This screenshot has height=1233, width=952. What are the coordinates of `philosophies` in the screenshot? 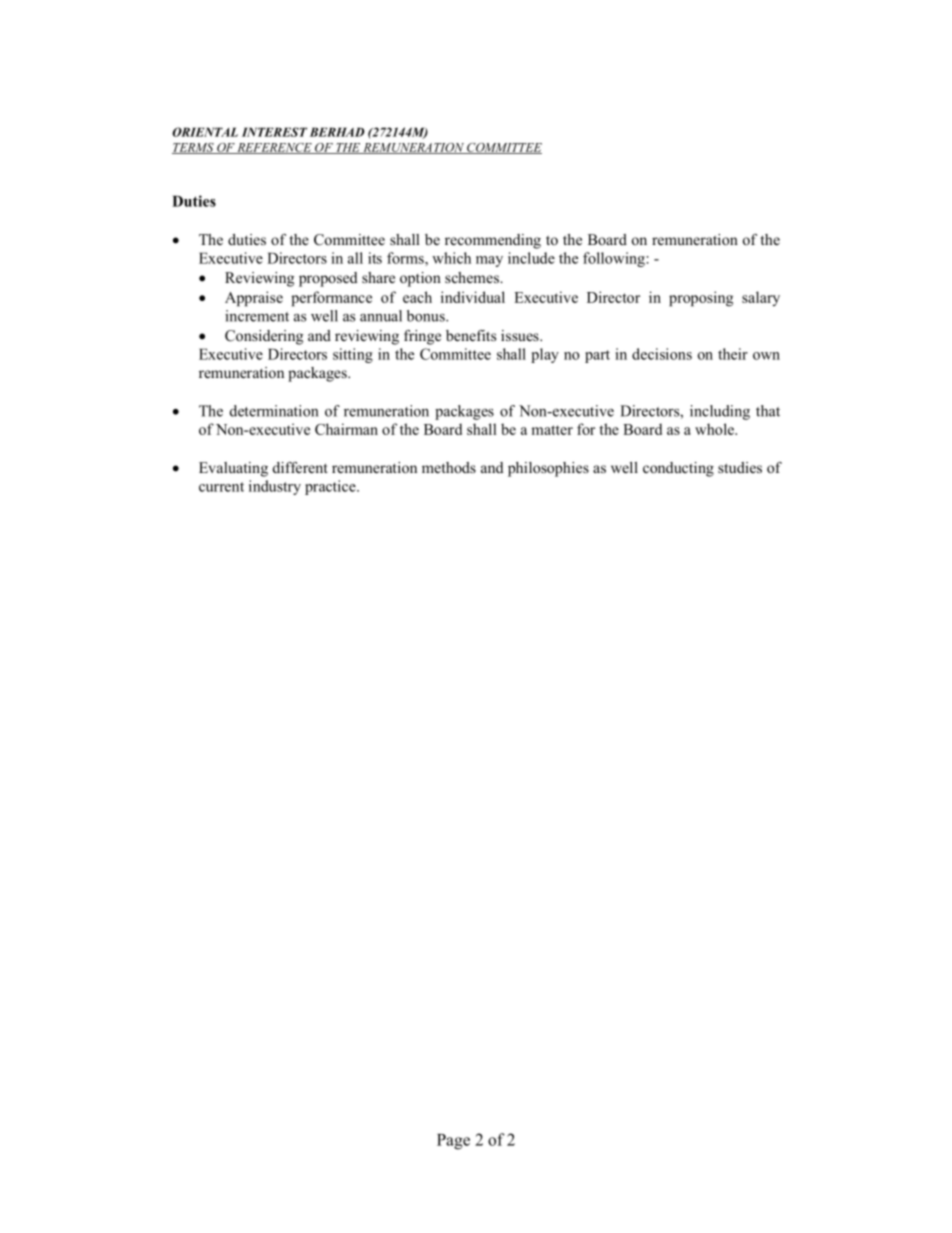 It's located at (548, 469).
